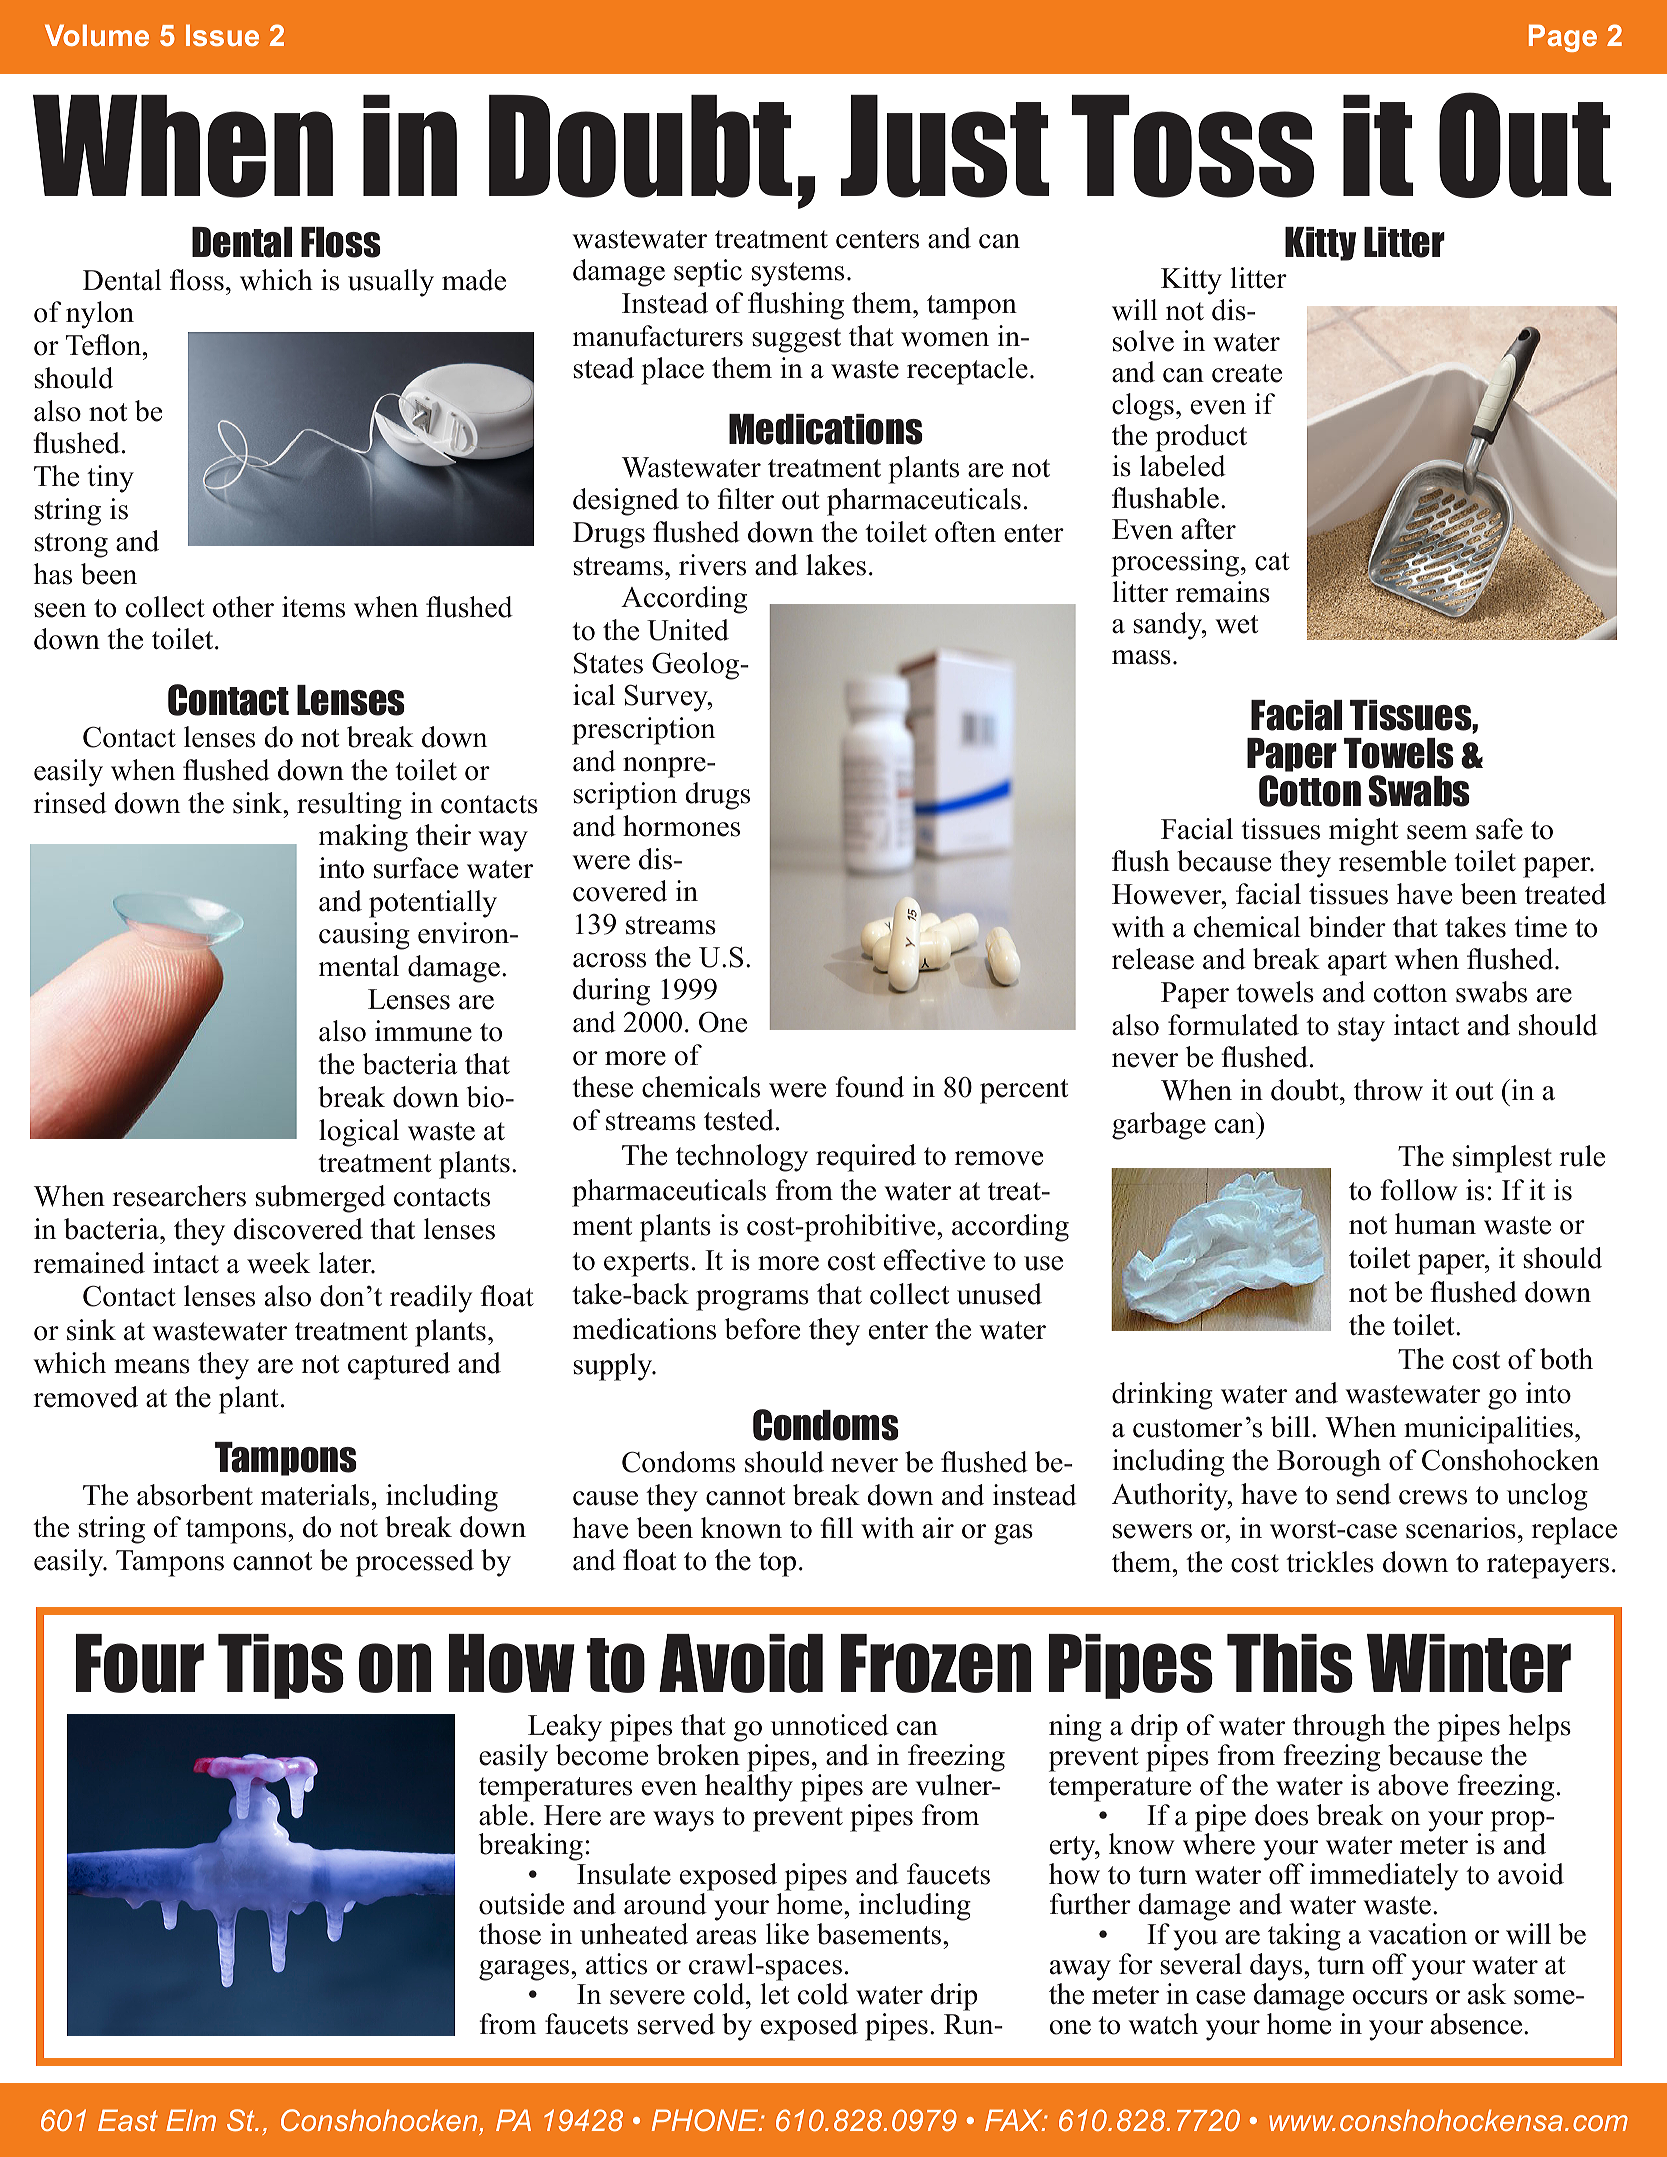  I want to click on wet, so click(1236, 624).
